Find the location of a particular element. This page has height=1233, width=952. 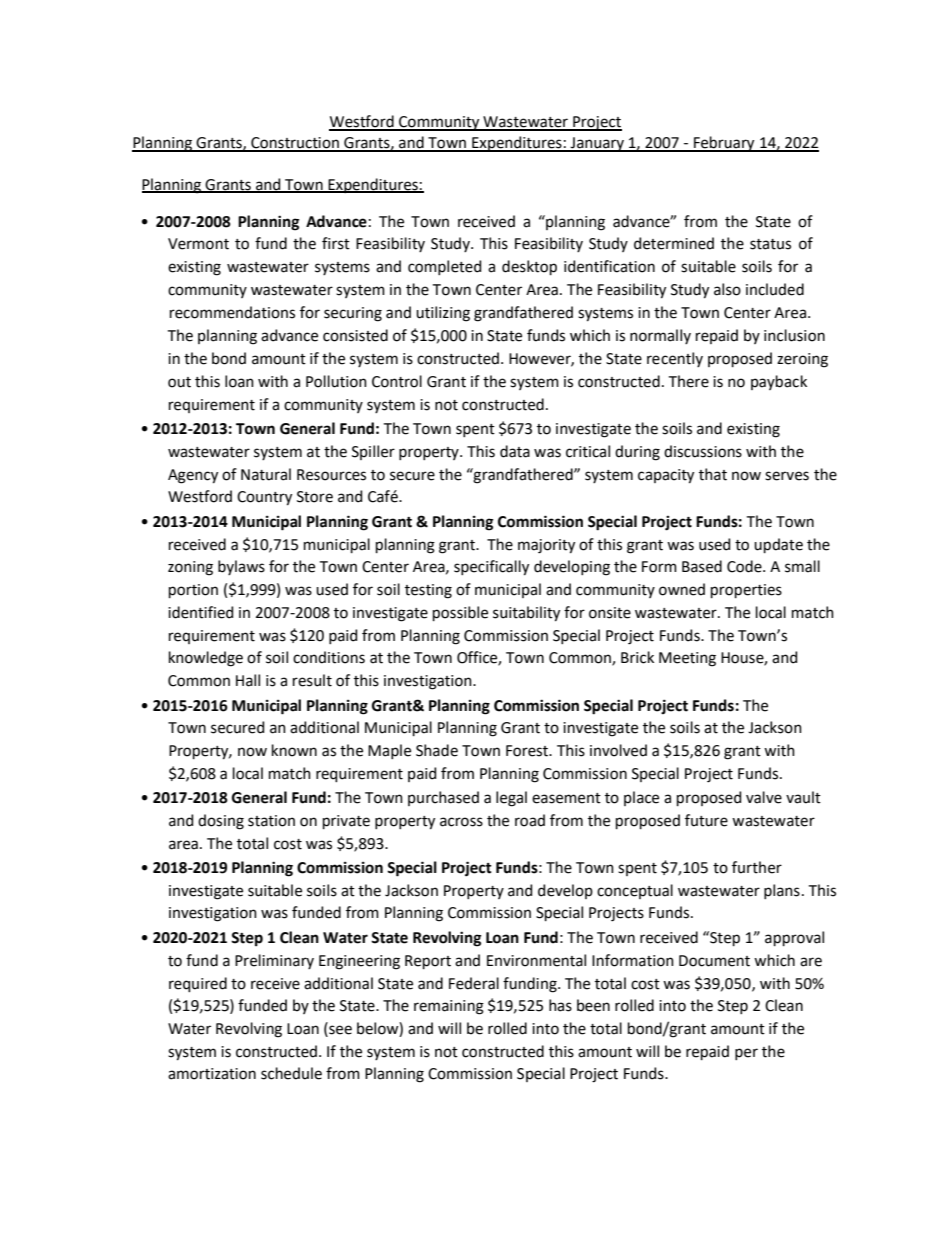

identified is located at coordinates (200, 612).
